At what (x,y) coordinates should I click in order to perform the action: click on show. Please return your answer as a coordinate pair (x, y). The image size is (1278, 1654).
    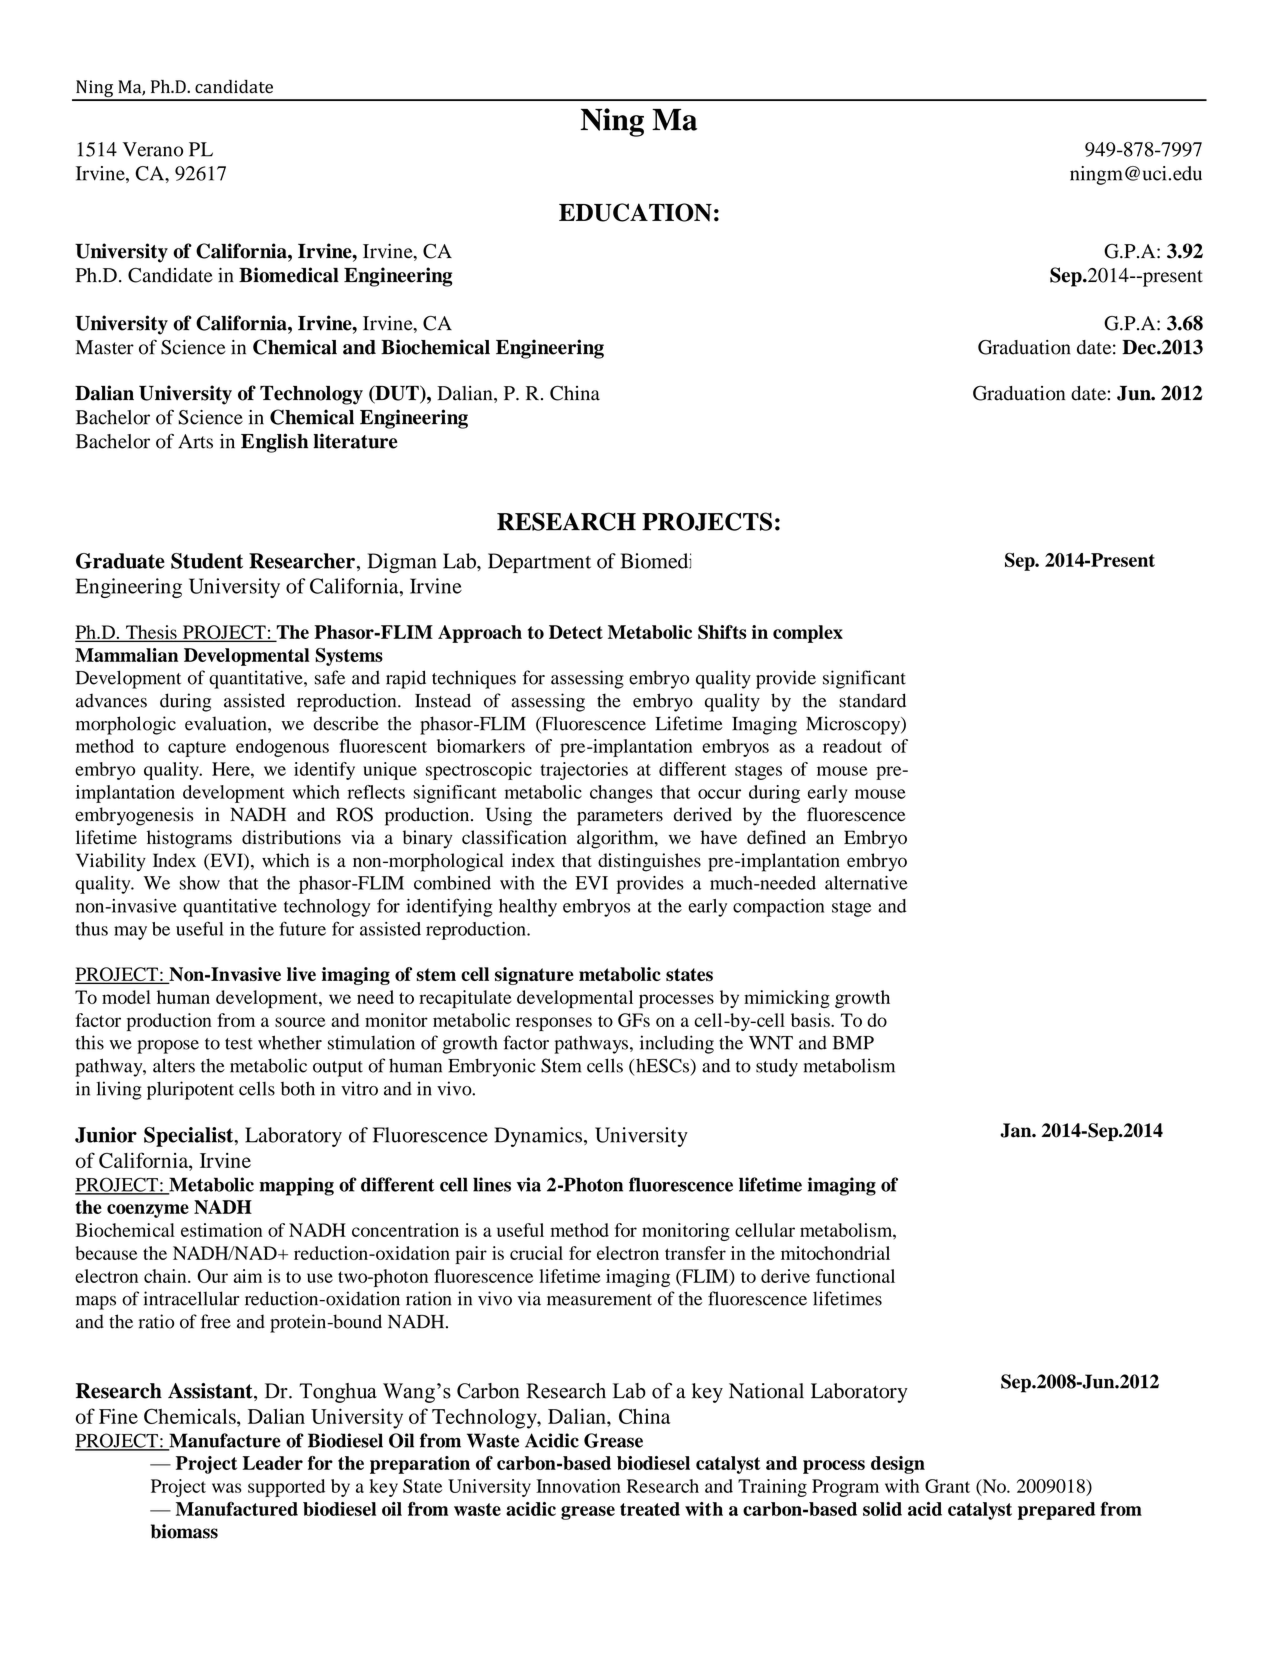
    Looking at the image, I should click on (199, 883).
